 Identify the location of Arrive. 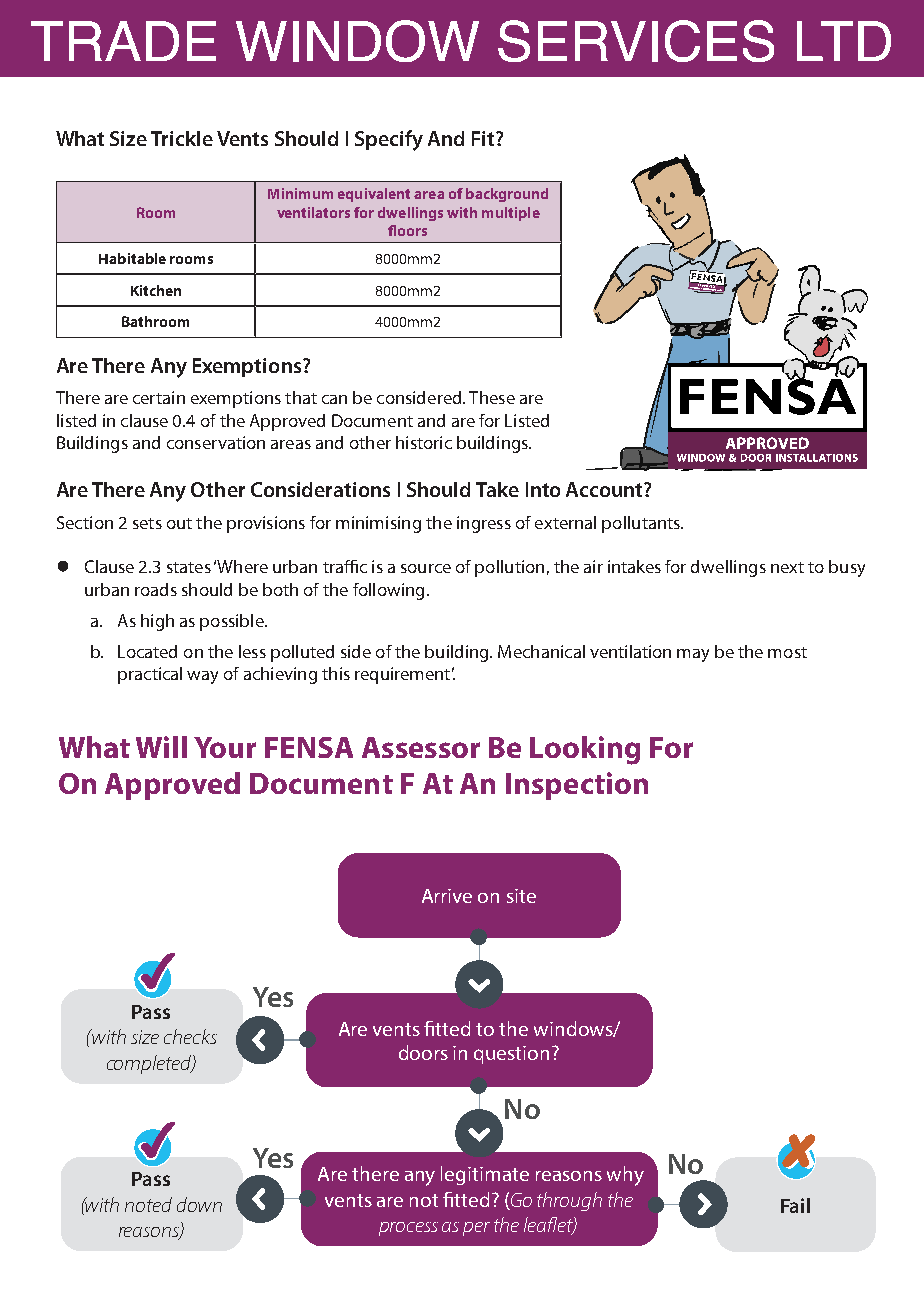
(447, 896).
